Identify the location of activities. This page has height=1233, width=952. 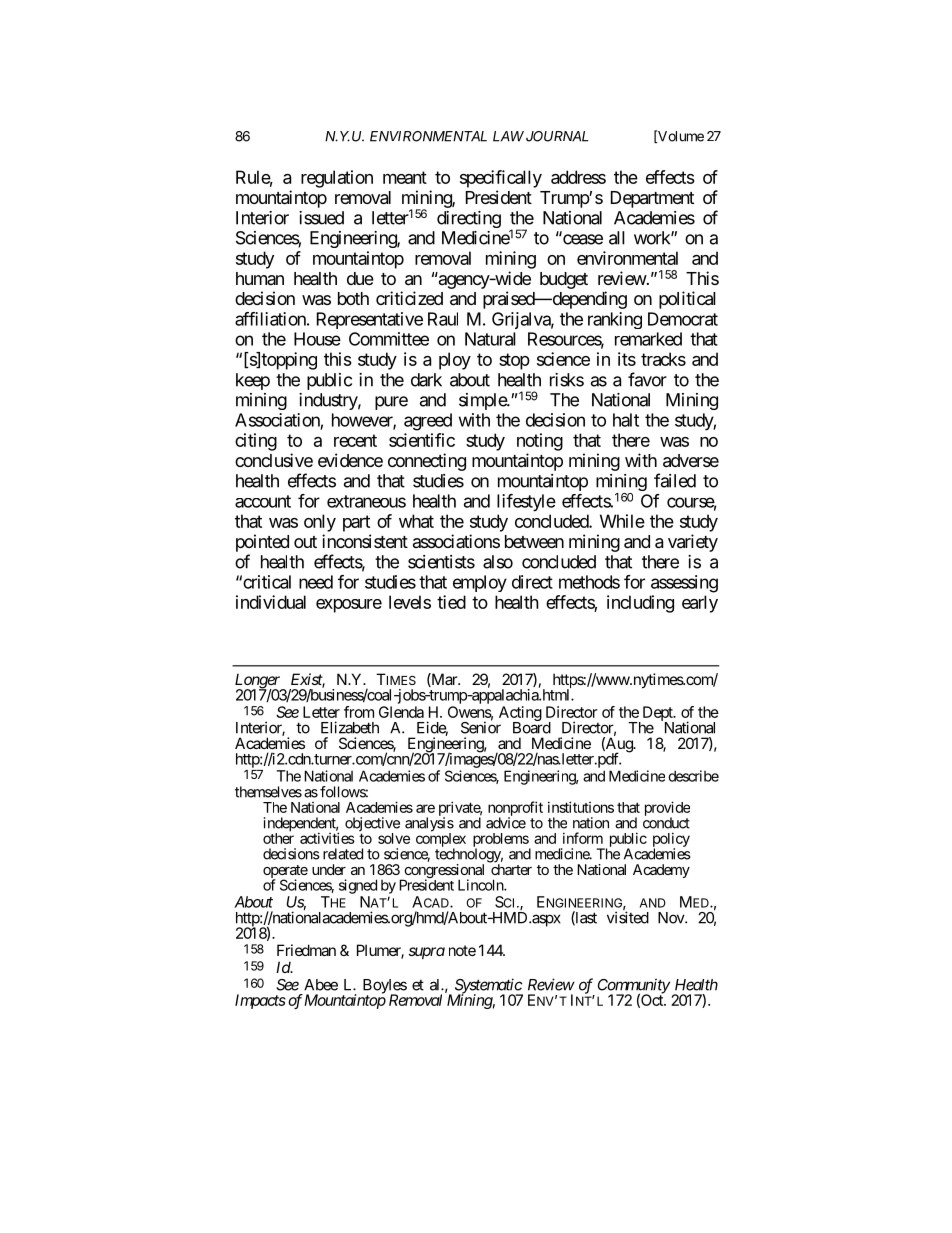
(327, 838).
